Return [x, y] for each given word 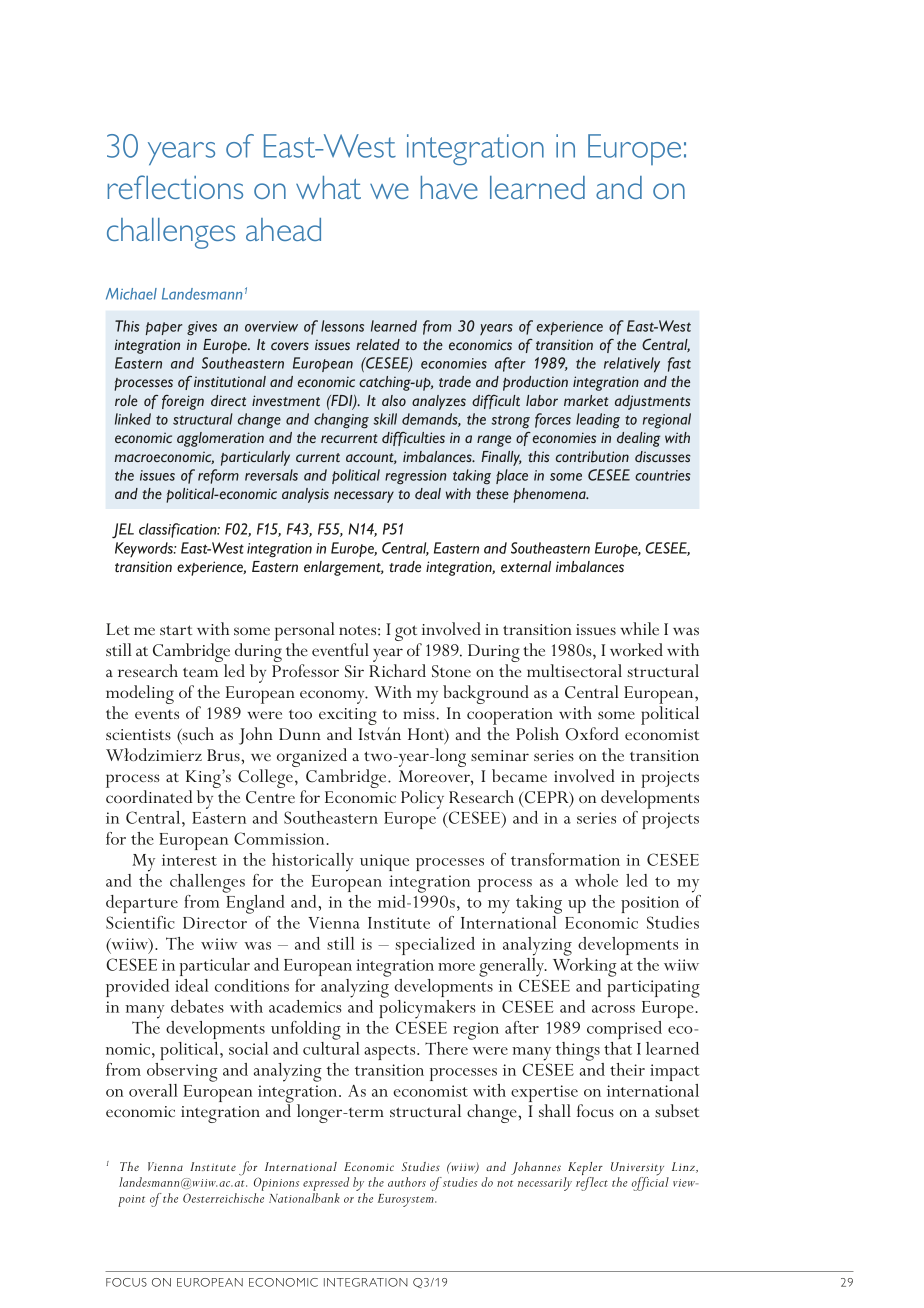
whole [596, 880]
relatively [632, 365]
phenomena [550, 495]
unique [384, 862]
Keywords [145, 549]
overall [153, 1090]
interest [189, 860]
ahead [283, 229]
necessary [364, 497]
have [449, 187]
